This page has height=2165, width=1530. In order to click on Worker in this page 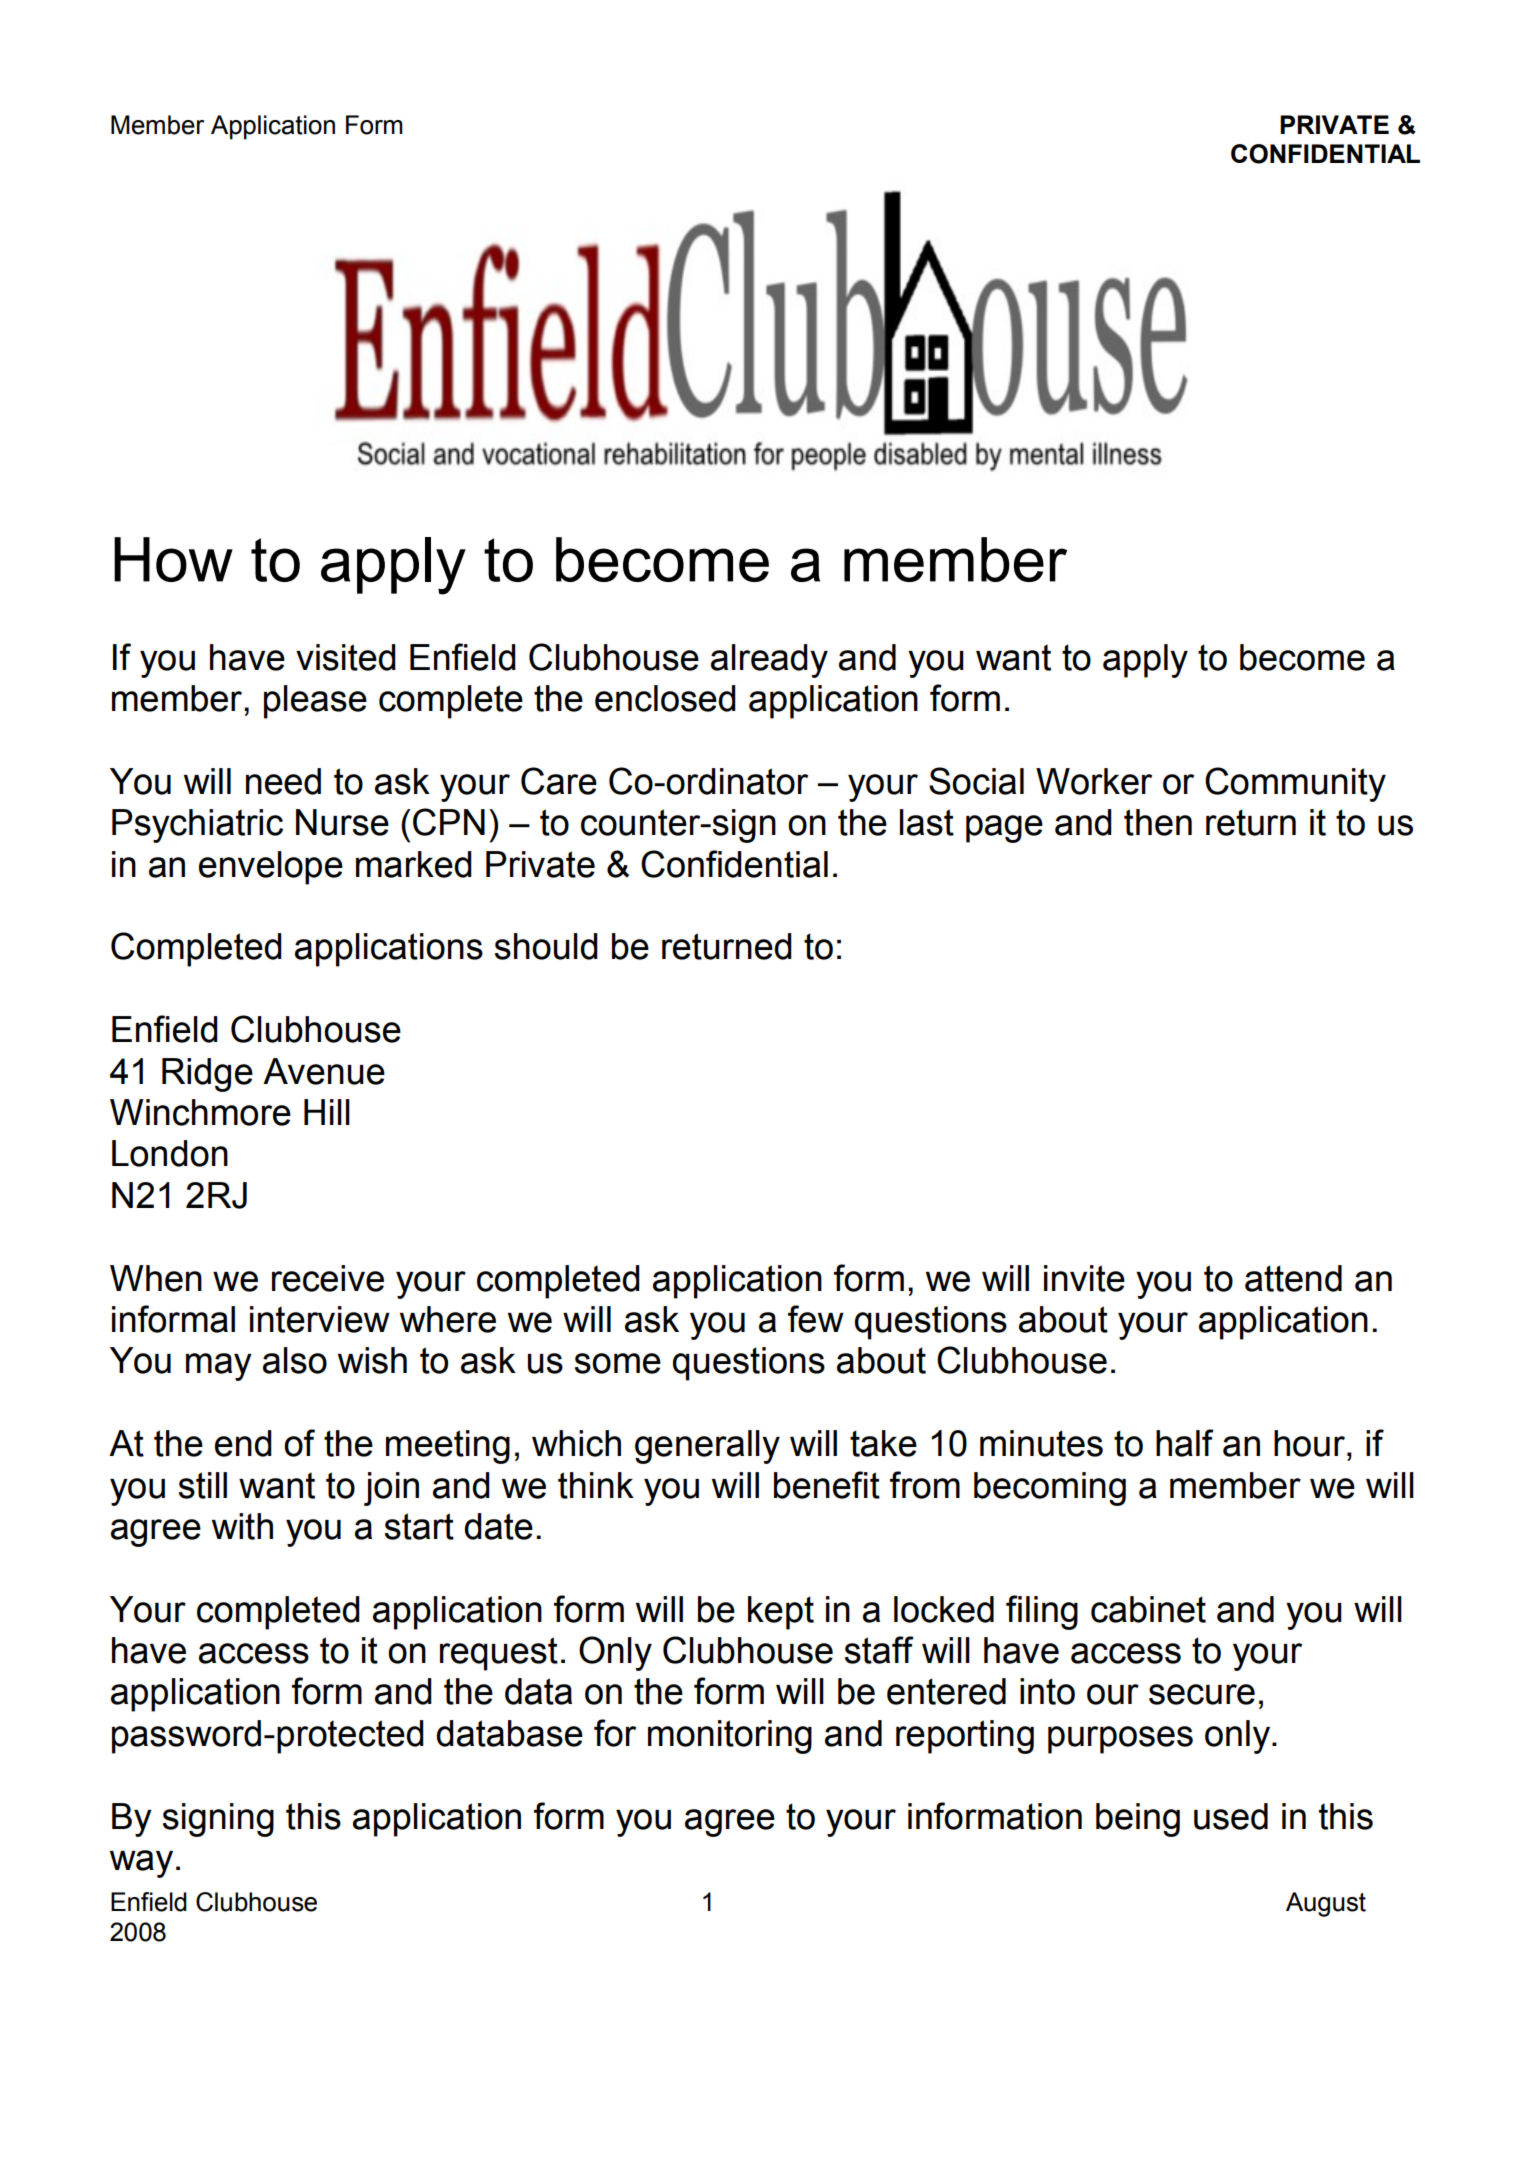, I will do `click(1094, 781)`.
